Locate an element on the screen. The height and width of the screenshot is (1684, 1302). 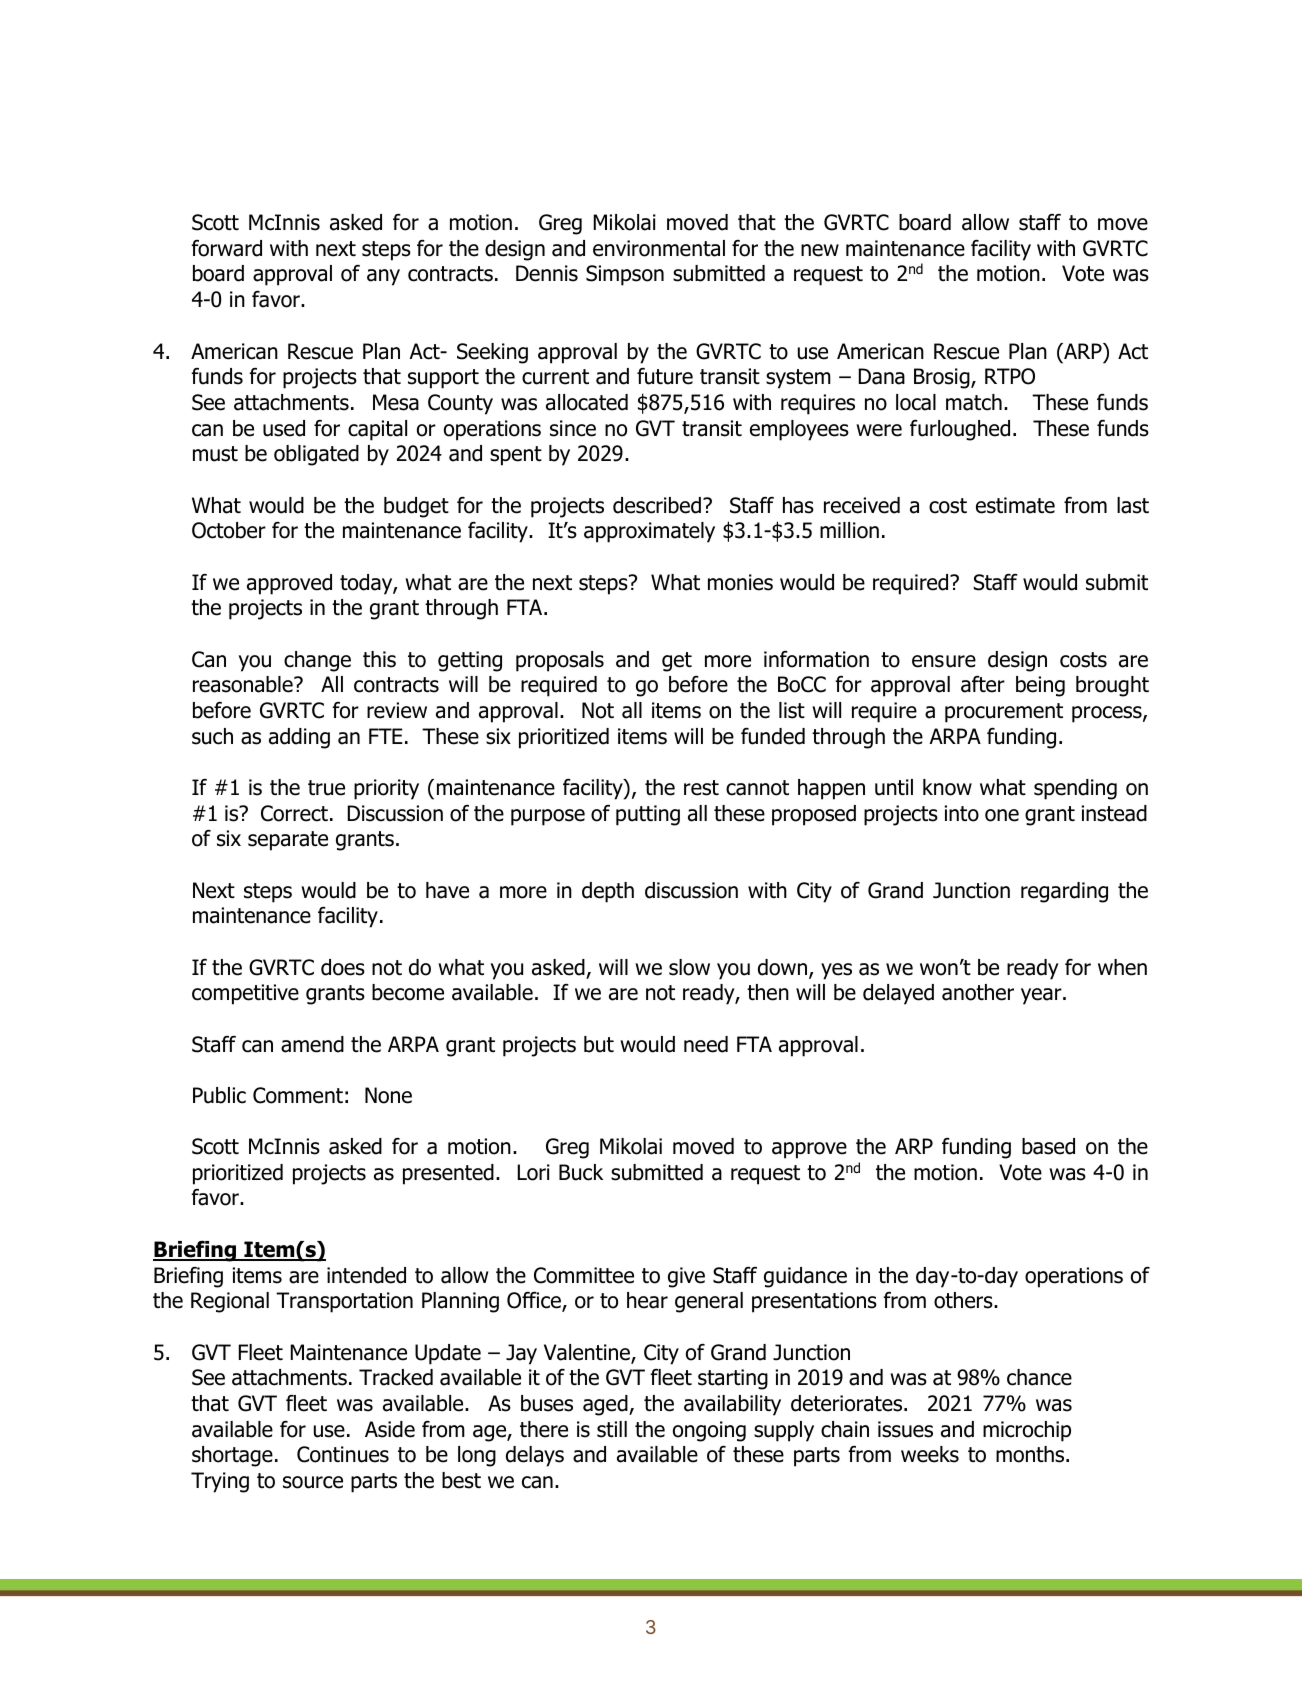
any is located at coordinates (383, 277).
